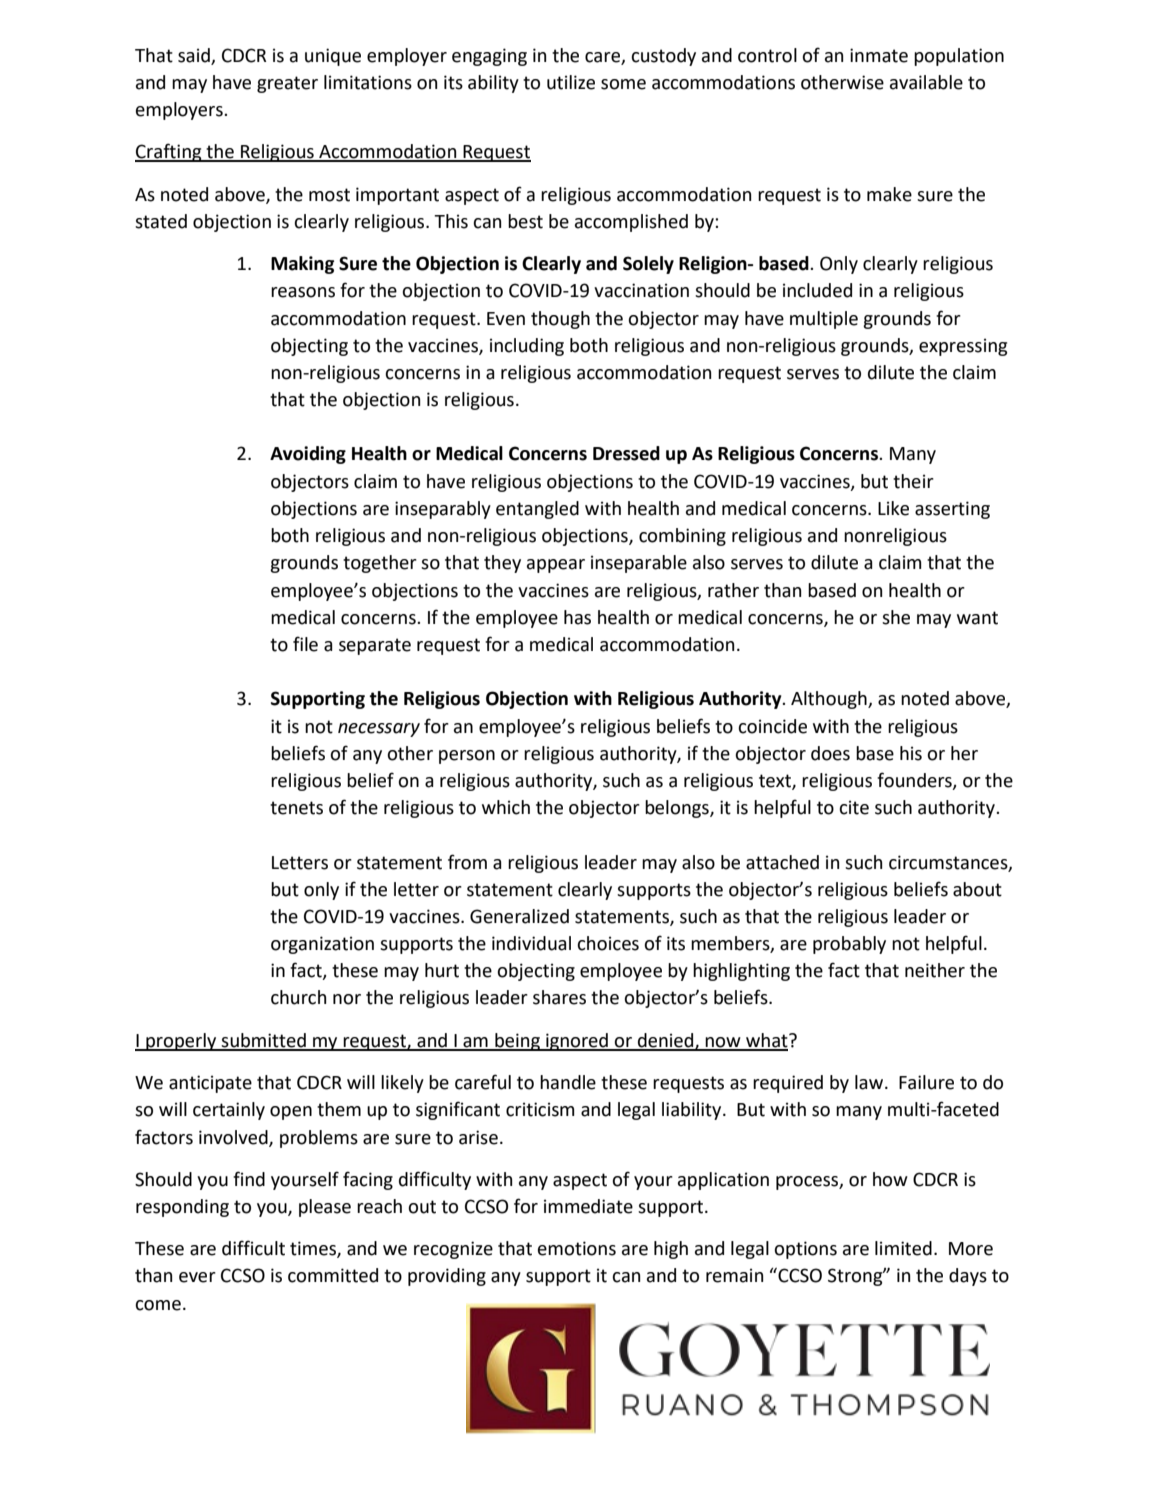 This image has width=1149, height=1487. What do you see at coordinates (577, 1248) in the image?
I see `emotions` at bounding box center [577, 1248].
